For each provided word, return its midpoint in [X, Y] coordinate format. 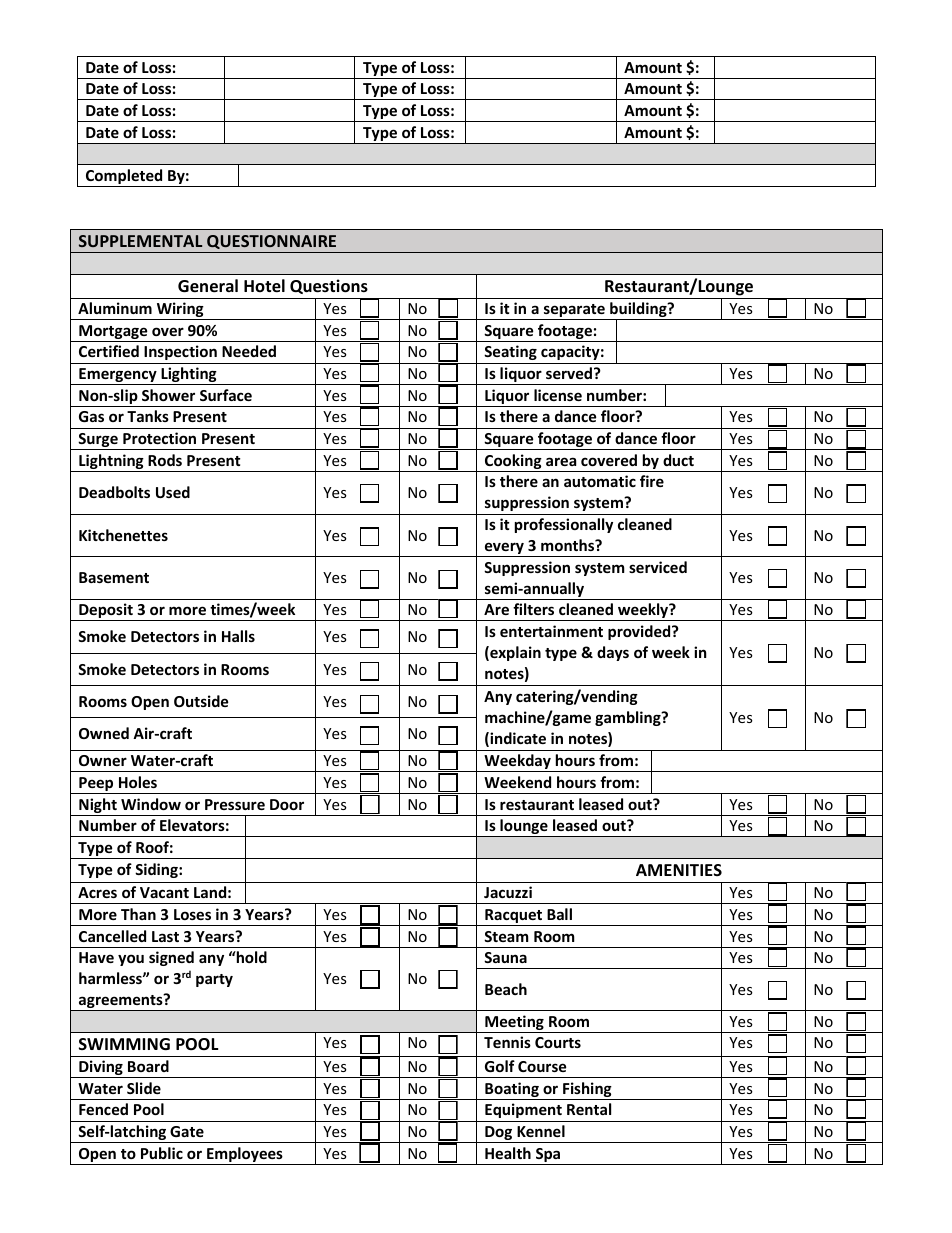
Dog [499, 1134]
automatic [600, 481]
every [504, 549]
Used [173, 492]
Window [151, 804]
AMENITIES [679, 870]
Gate [187, 1131]
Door [287, 804]
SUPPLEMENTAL [140, 241]
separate [574, 312]
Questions [329, 286]
